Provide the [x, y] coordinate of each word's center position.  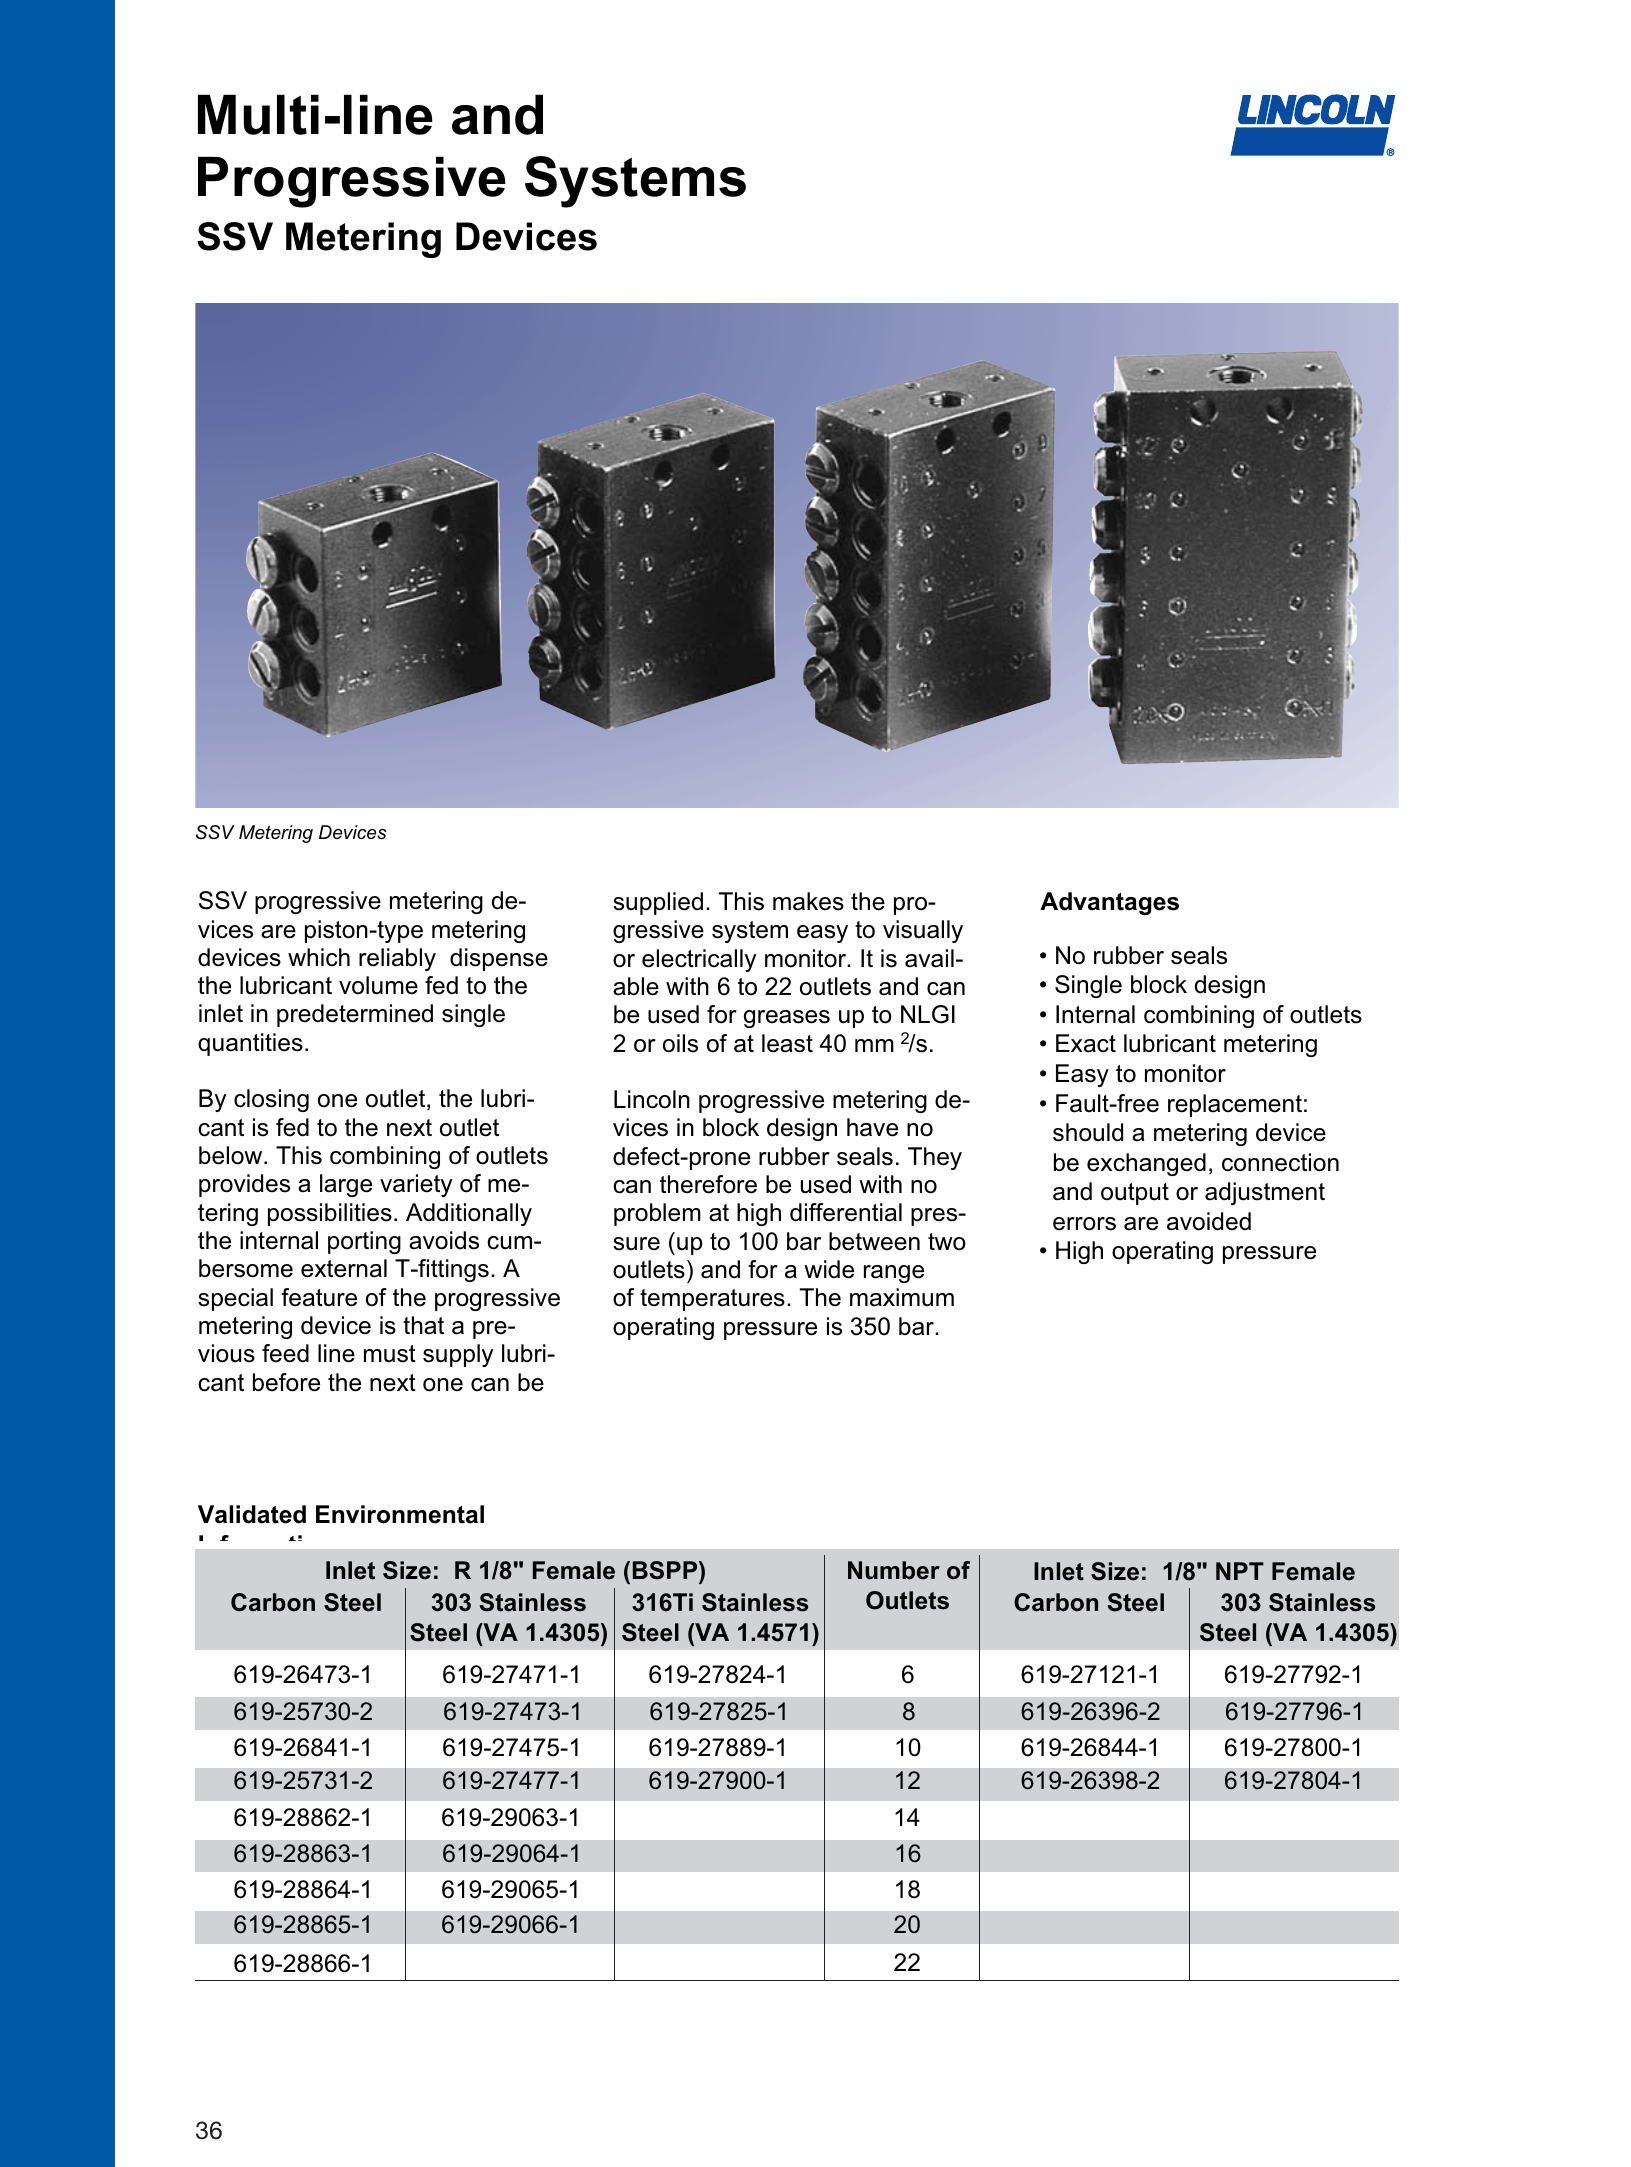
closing [271, 1100]
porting [364, 1242]
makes [808, 901]
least [787, 1043]
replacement [1235, 1105]
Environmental [400, 1514]
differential [846, 1212]
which [319, 957]
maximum [902, 1297]
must [390, 1354]
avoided [1209, 1221]
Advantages [1109, 903]
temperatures [712, 1300]
